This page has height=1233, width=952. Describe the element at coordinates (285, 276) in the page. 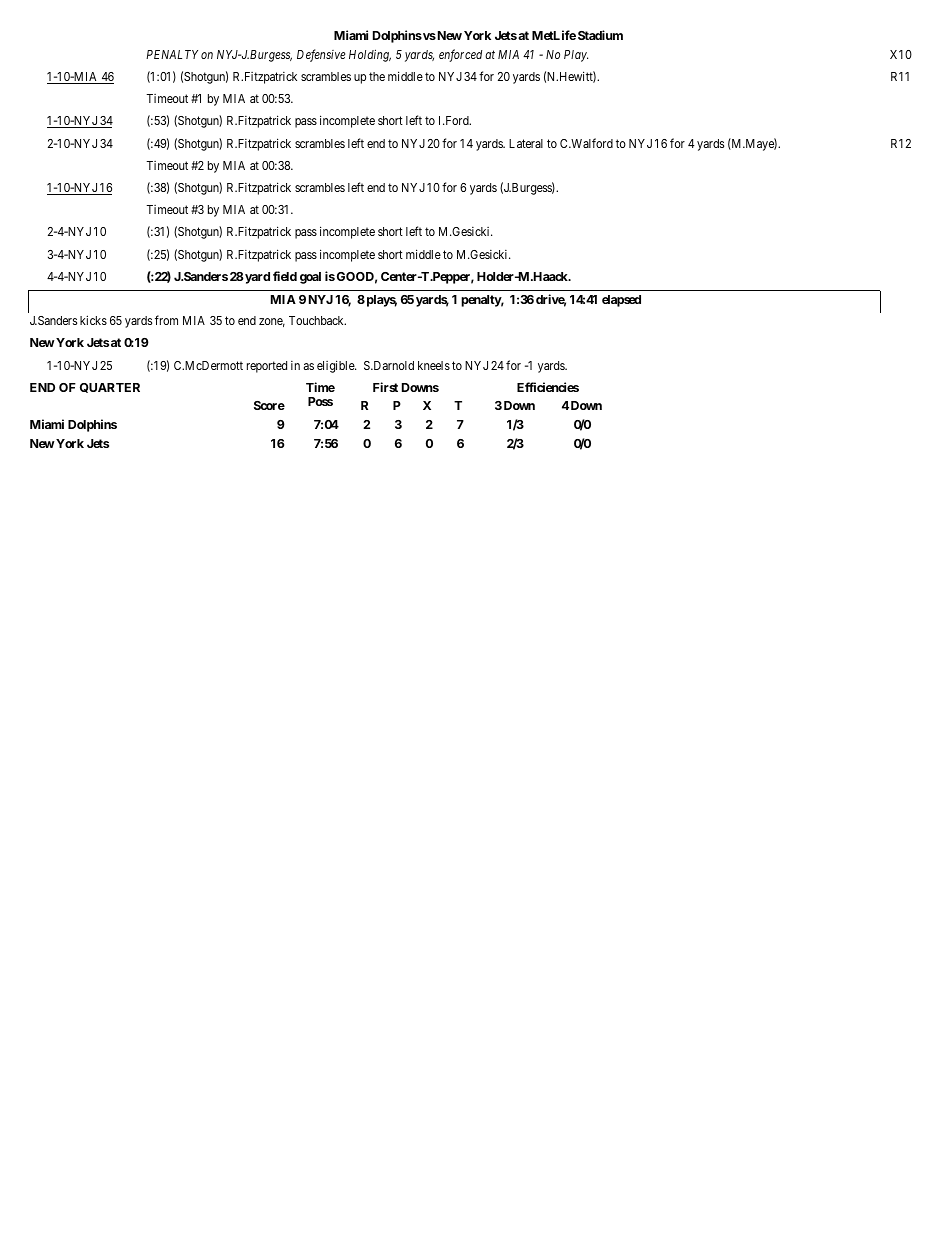

I see `field` at that location.
